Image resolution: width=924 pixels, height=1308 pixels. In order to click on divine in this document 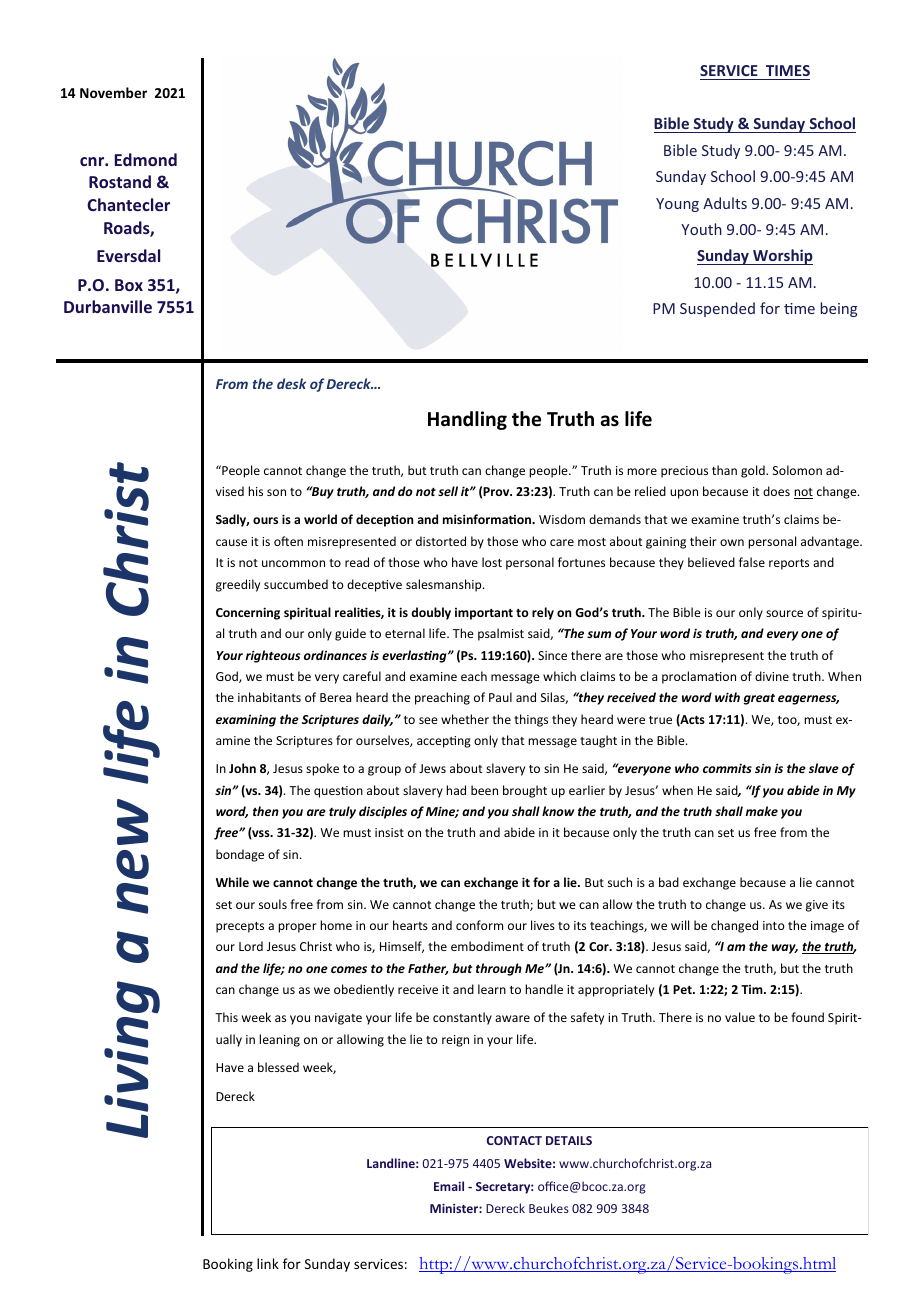, I will do `click(772, 676)`.
